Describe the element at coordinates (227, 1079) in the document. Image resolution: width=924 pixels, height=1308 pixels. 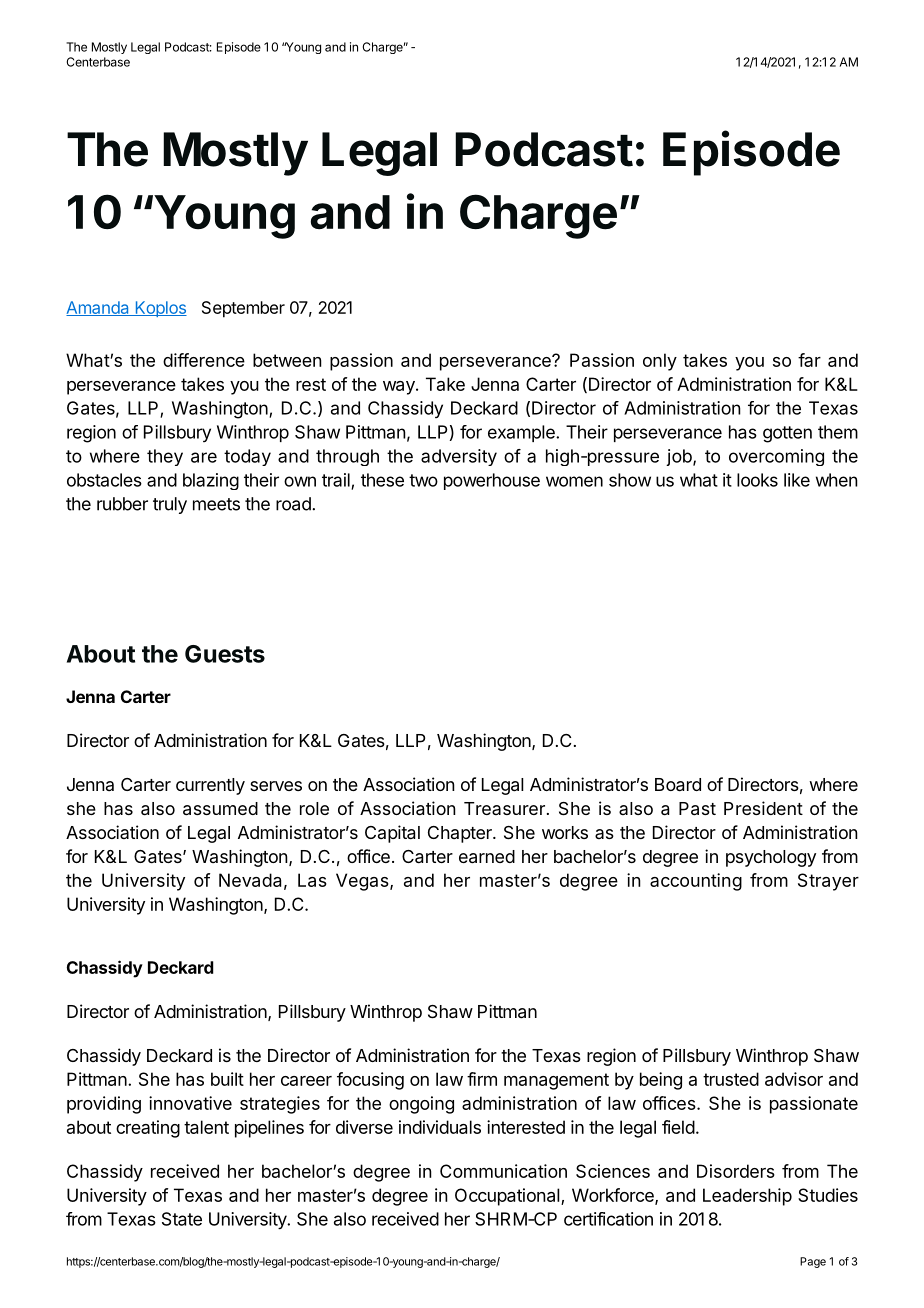
I see `built` at that location.
